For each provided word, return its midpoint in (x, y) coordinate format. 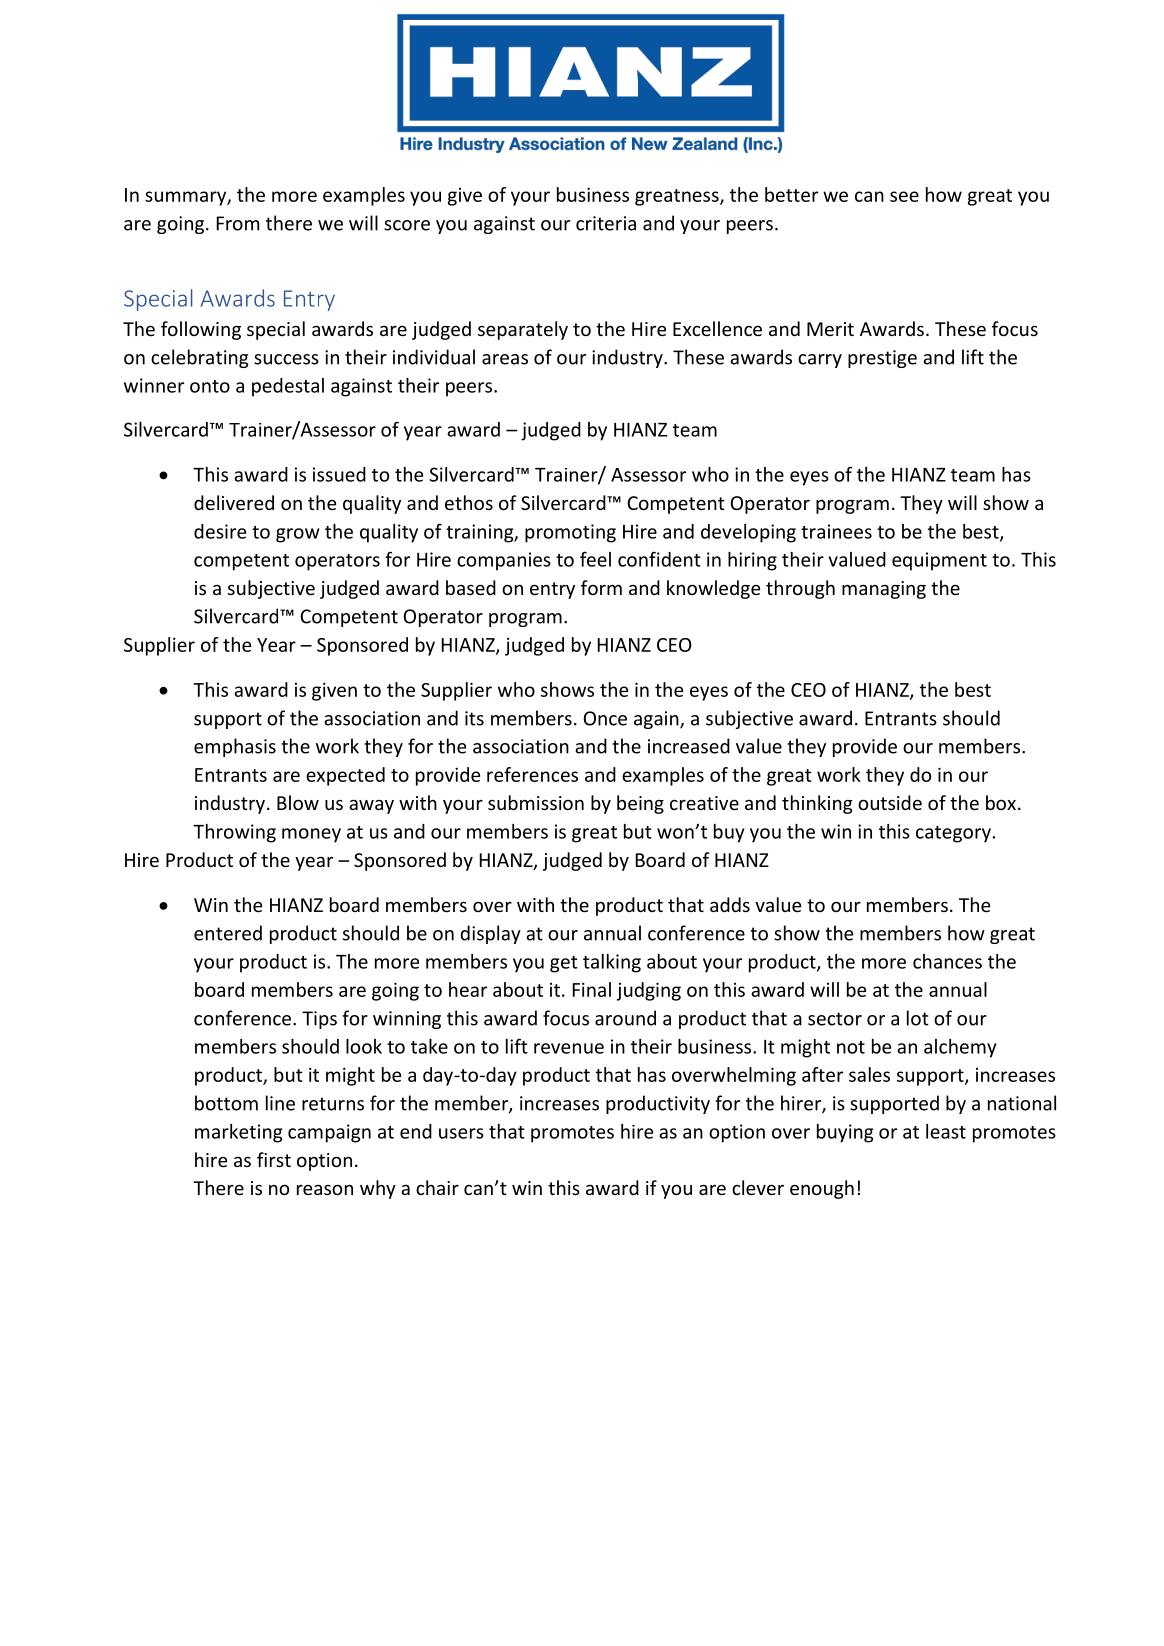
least (946, 1131)
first (274, 1159)
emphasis (235, 747)
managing (884, 590)
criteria (606, 223)
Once (605, 718)
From (238, 223)
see (904, 196)
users (461, 1133)
